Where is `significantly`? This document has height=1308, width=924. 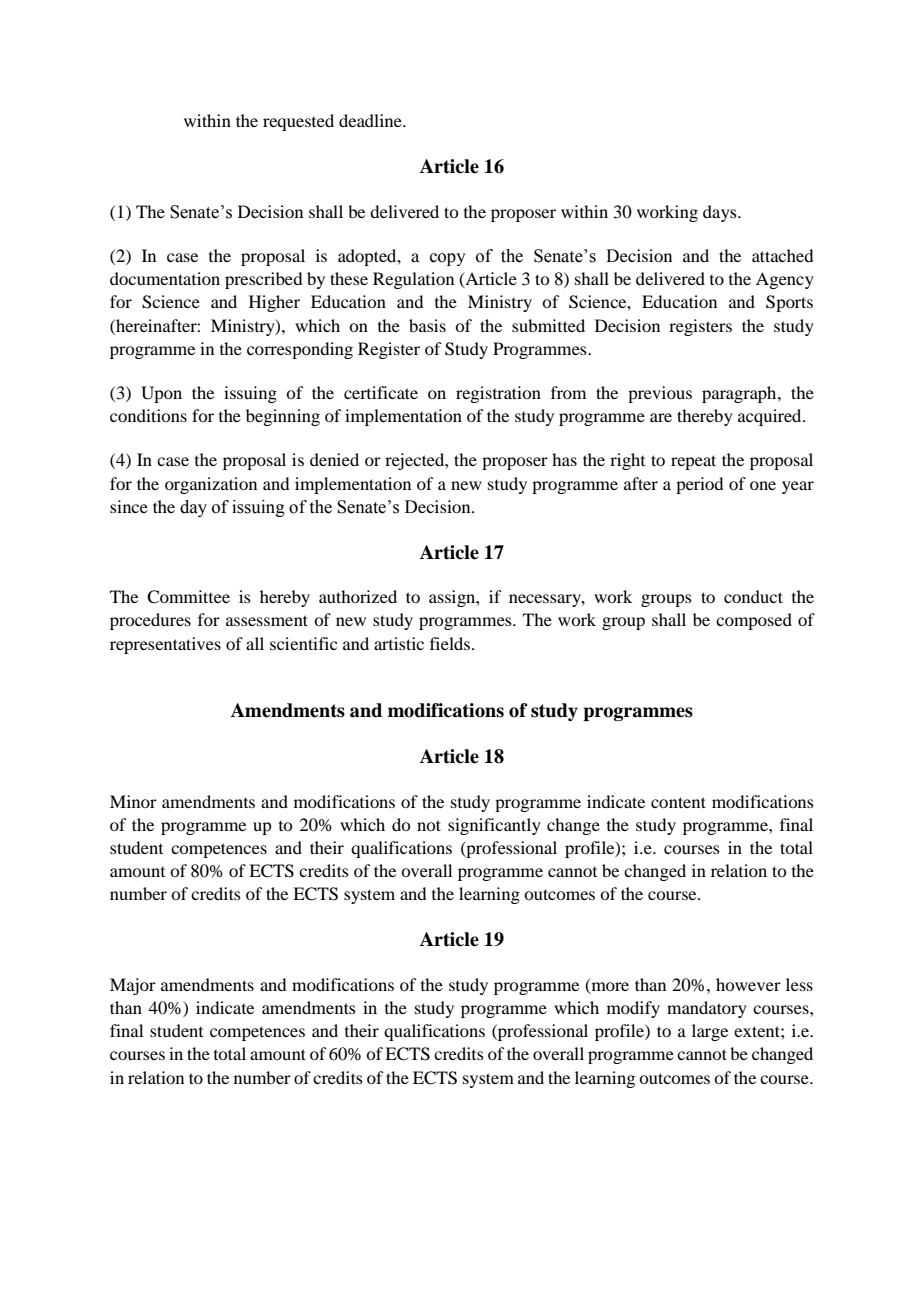
significantly is located at coordinates (494, 826).
